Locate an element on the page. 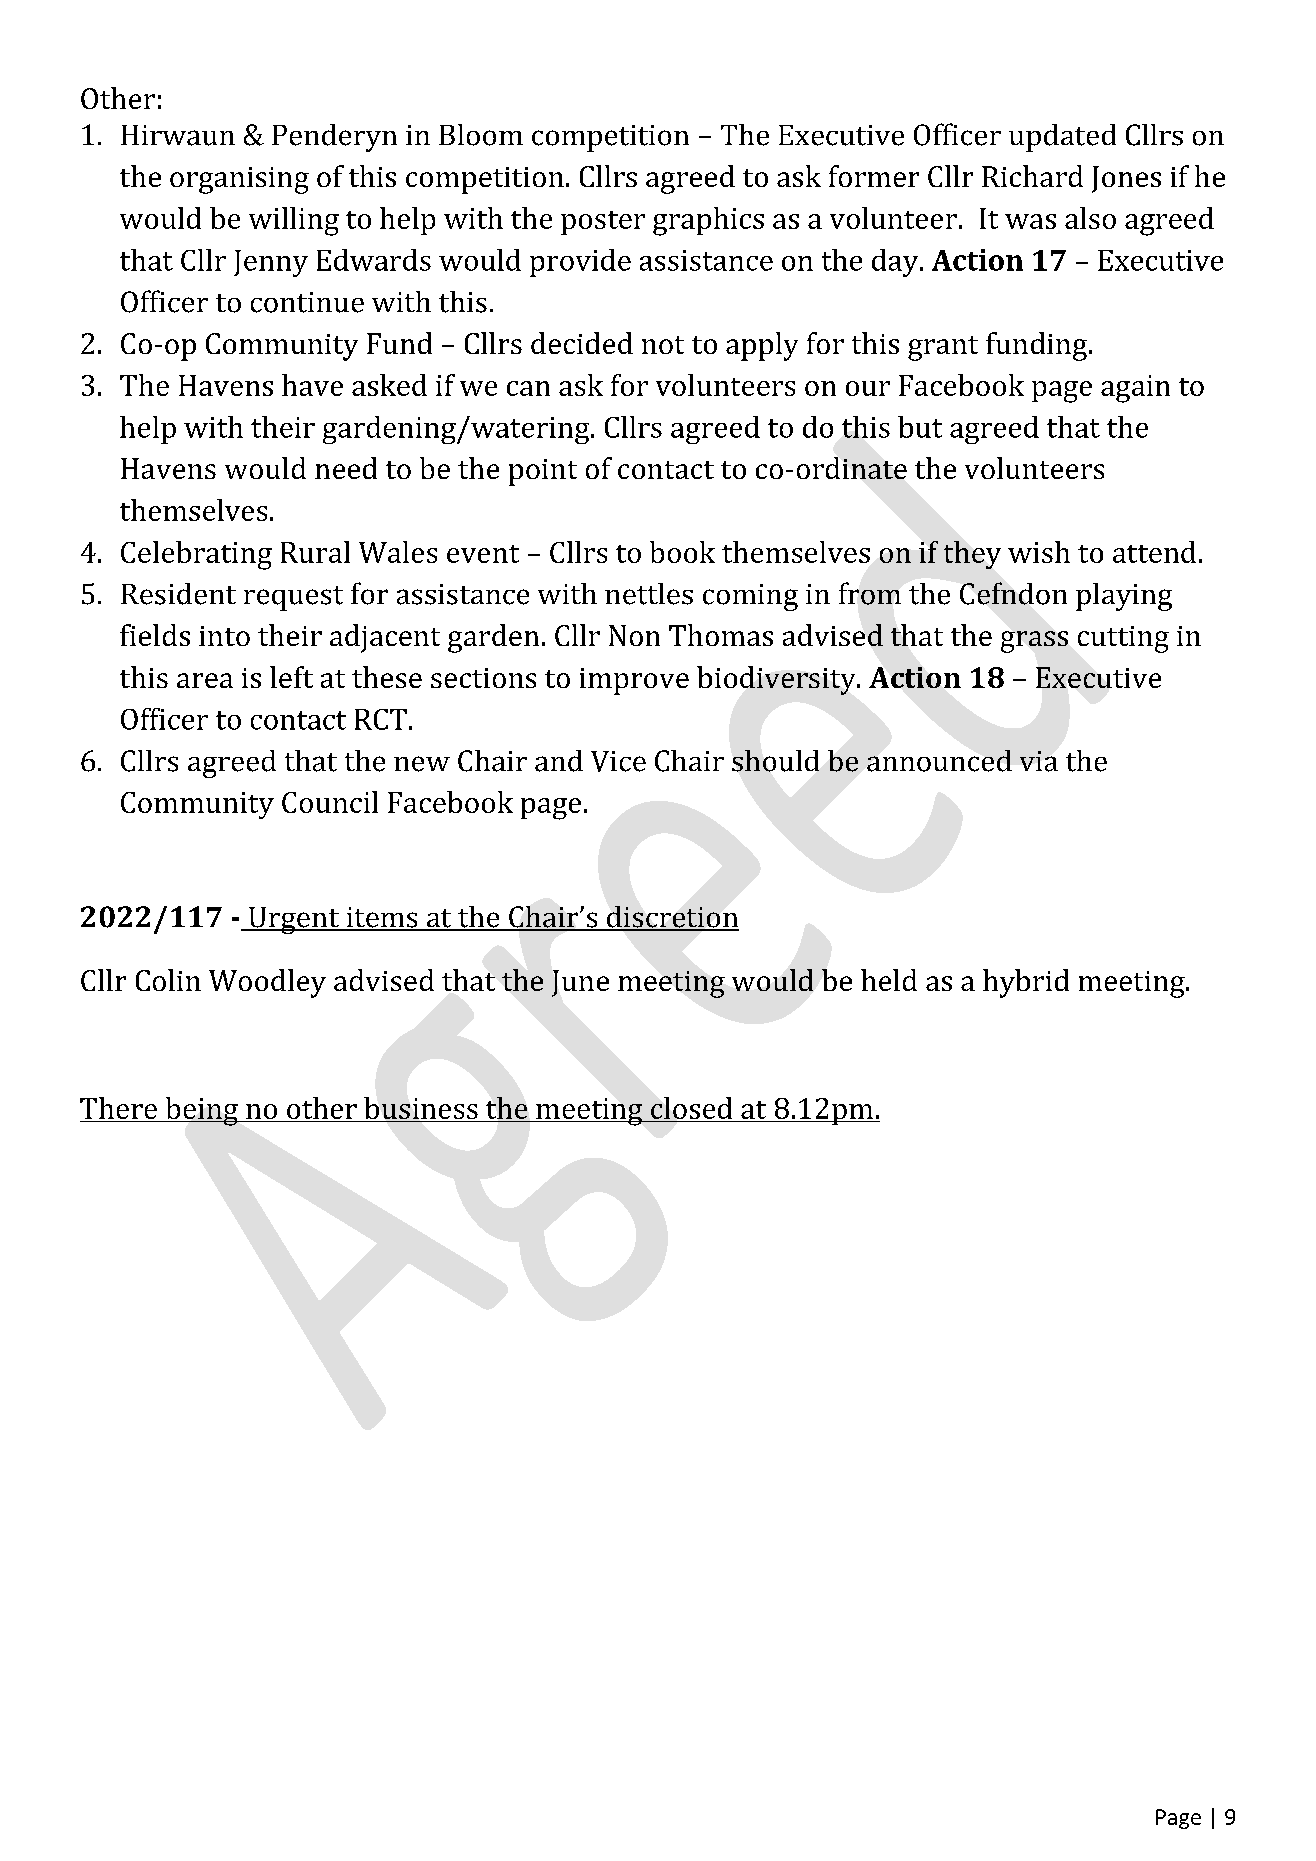 This image has height=1861, width=1316. being is located at coordinates (201, 1111).
